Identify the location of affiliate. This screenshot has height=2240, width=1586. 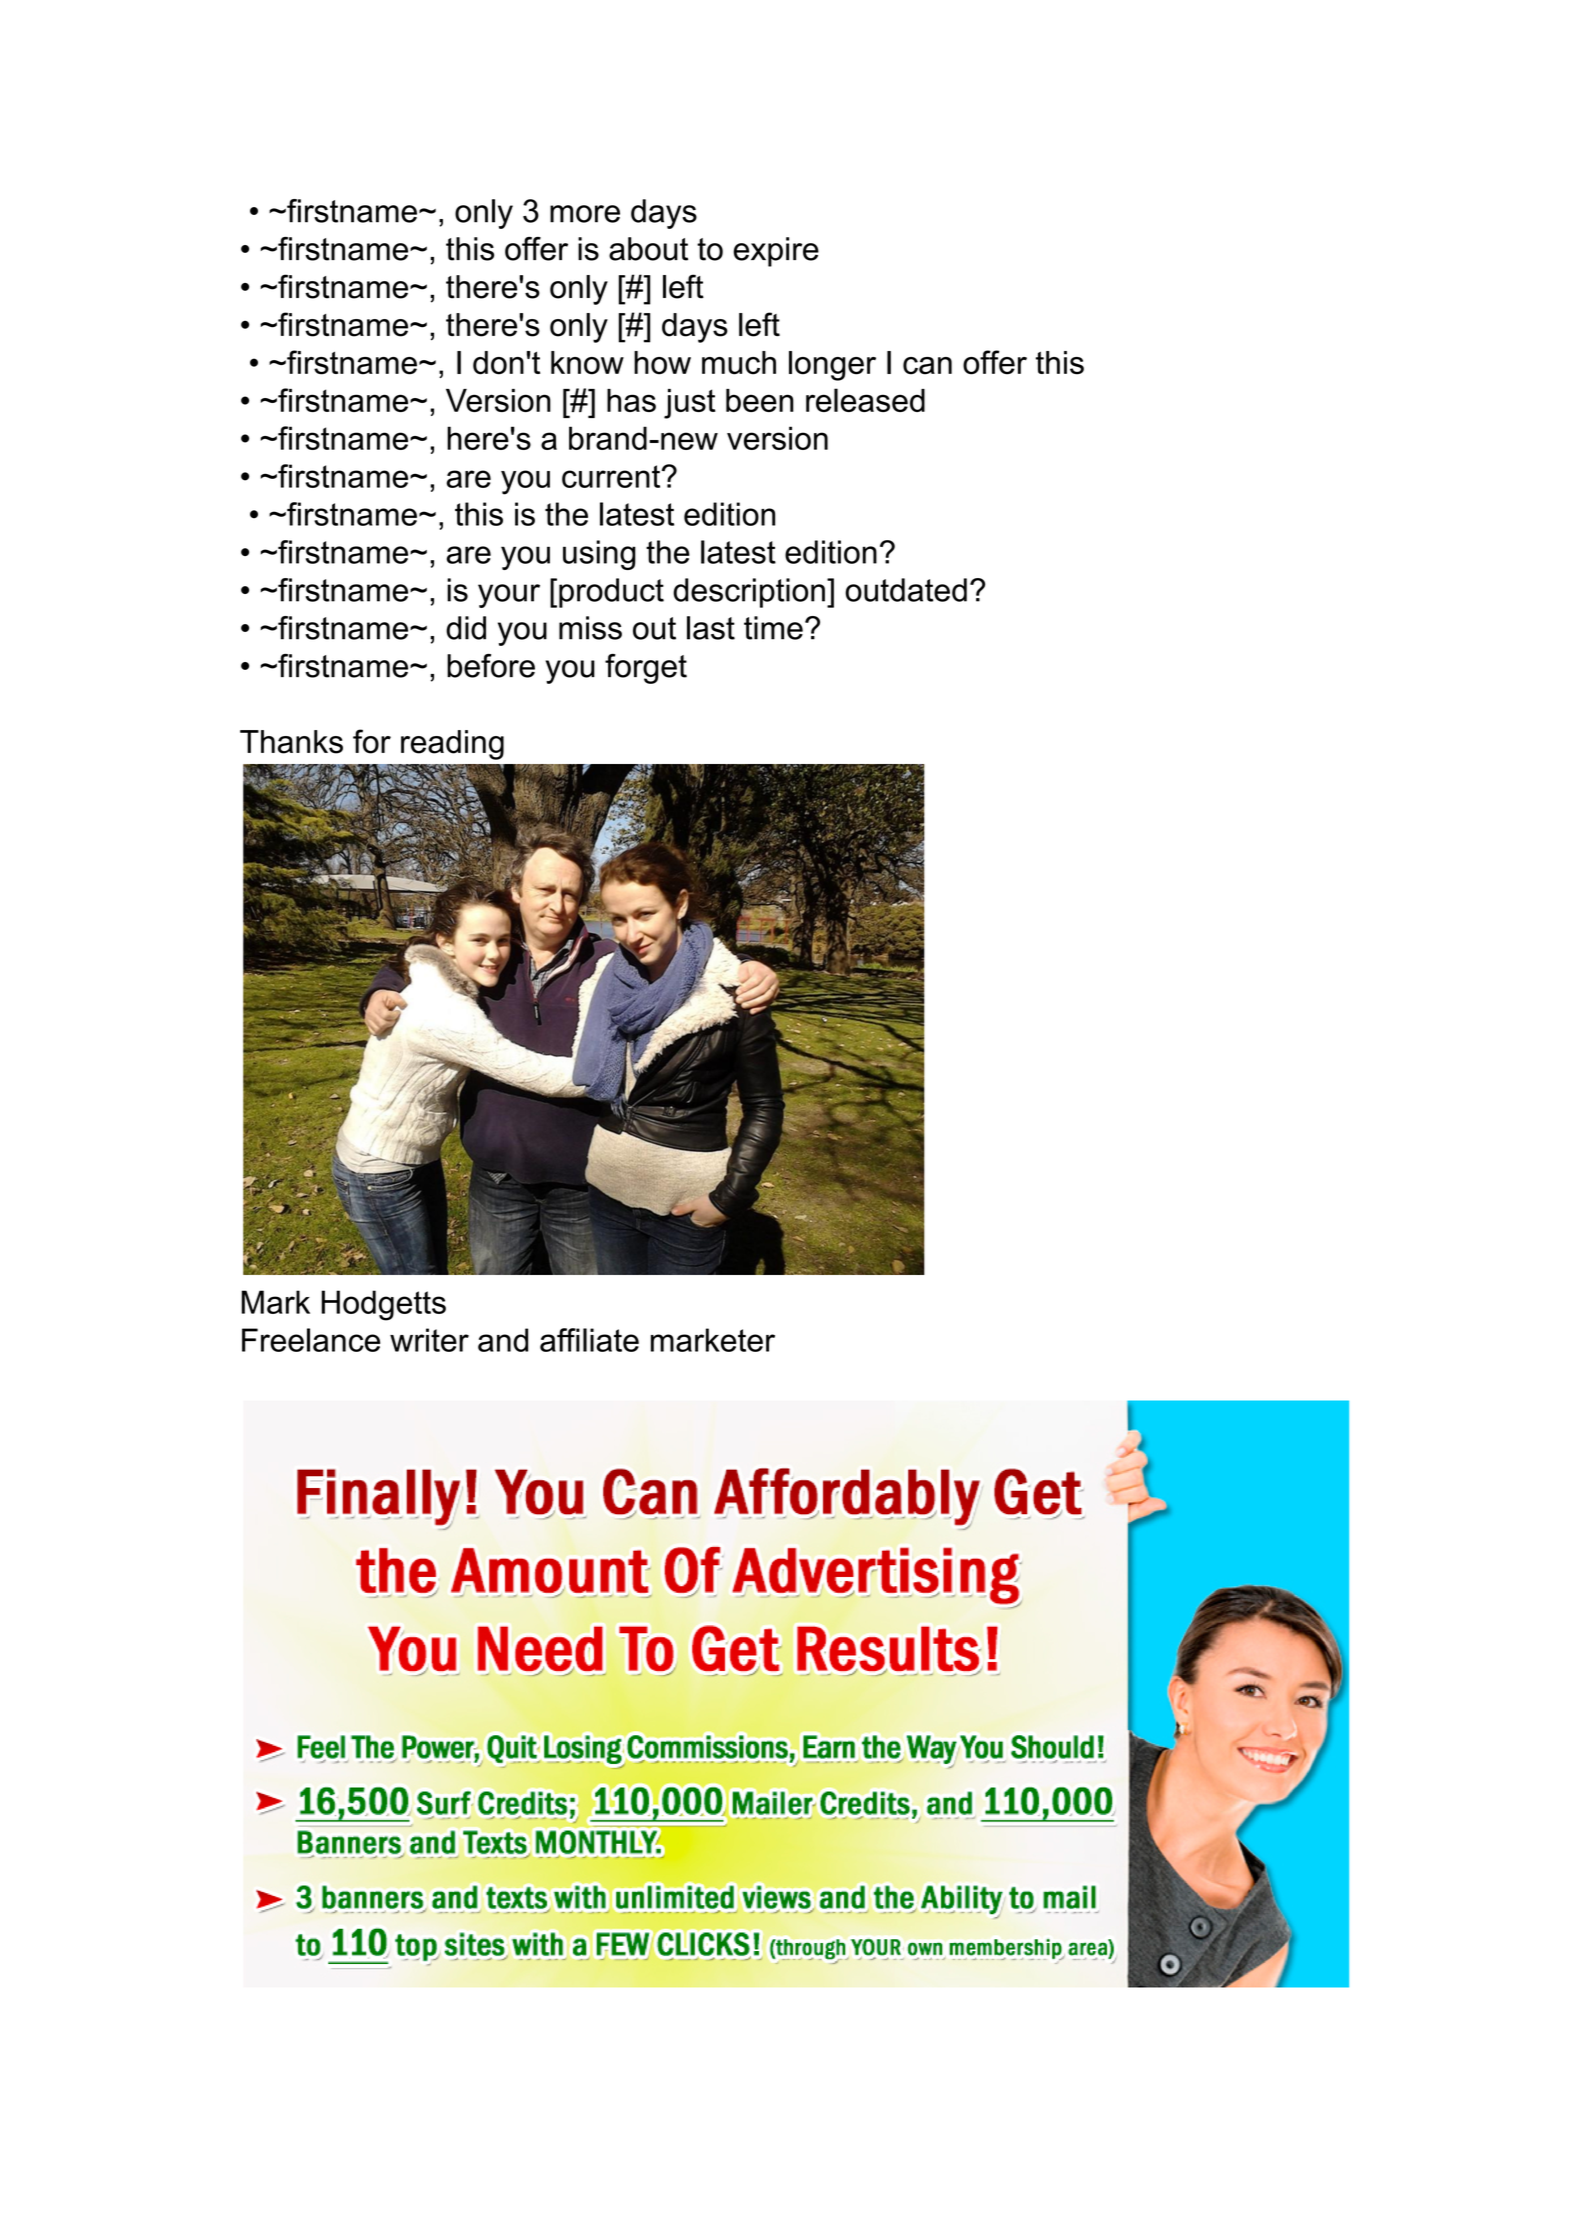
(589, 1340).
